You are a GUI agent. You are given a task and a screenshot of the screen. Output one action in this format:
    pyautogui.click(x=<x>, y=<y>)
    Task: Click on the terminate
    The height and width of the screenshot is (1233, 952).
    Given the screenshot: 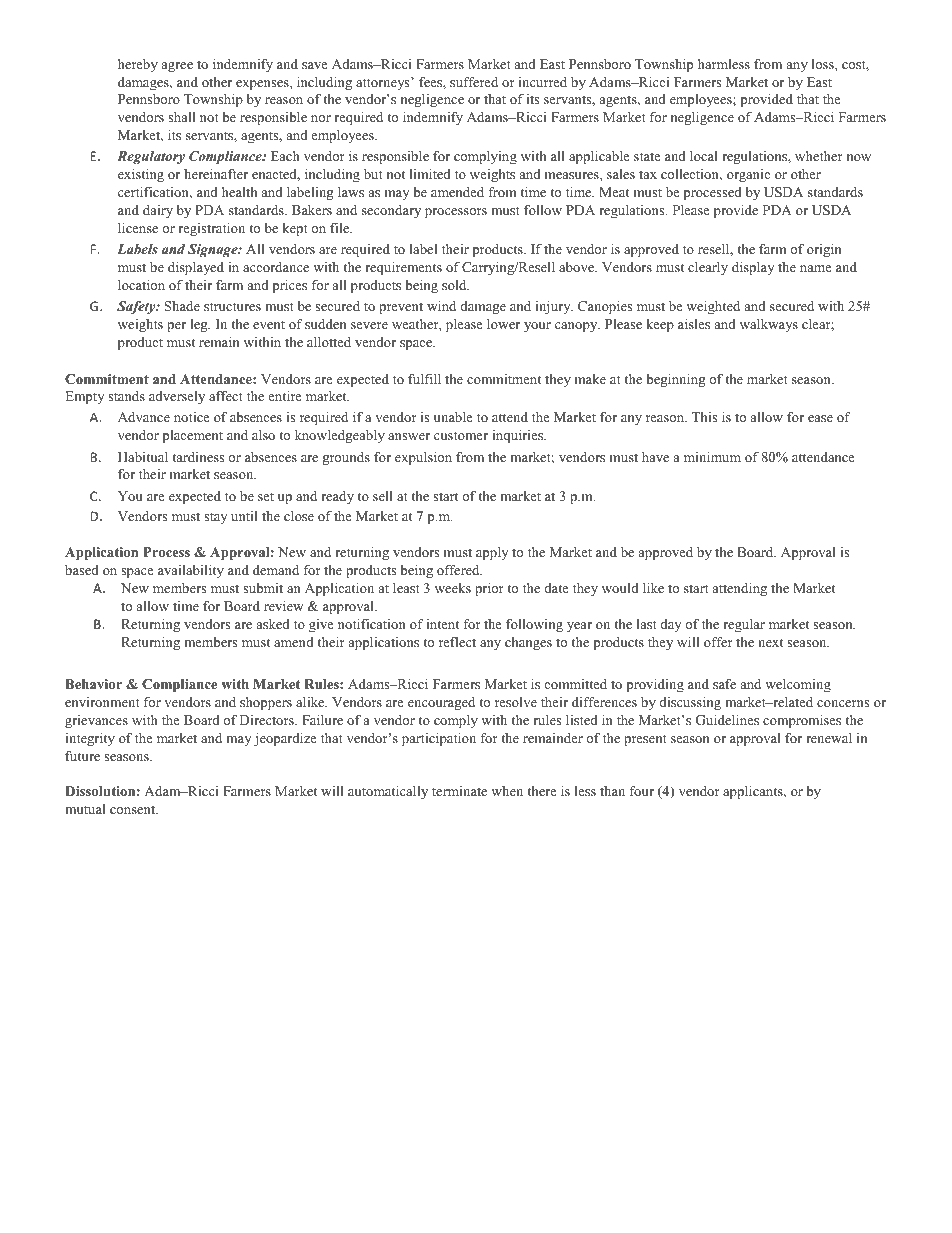 What is the action you would take?
    pyautogui.click(x=459, y=791)
